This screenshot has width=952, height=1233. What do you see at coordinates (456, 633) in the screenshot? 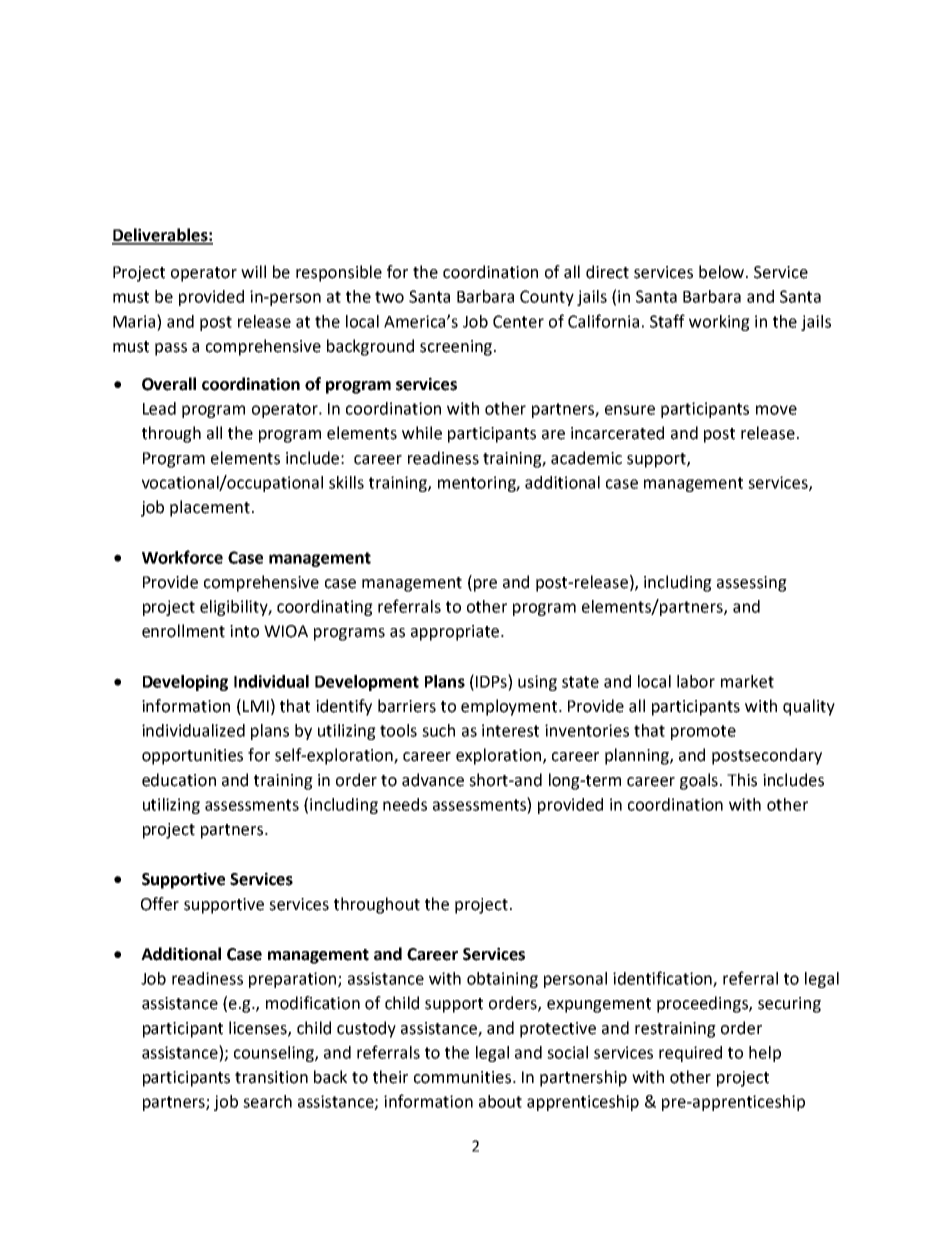
I see `appropriate` at bounding box center [456, 633].
